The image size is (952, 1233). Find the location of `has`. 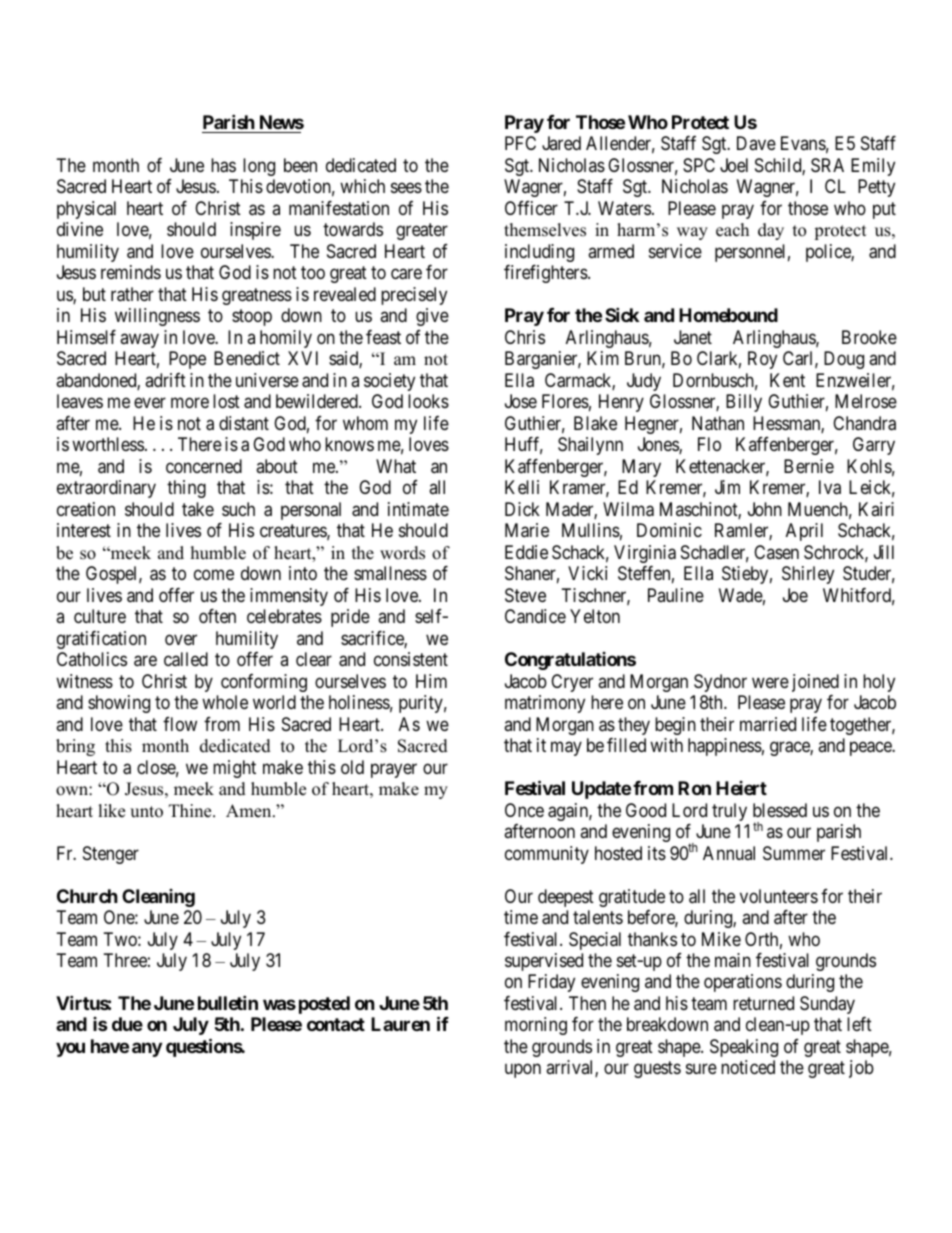

has is located at coordinates (223, 165).
